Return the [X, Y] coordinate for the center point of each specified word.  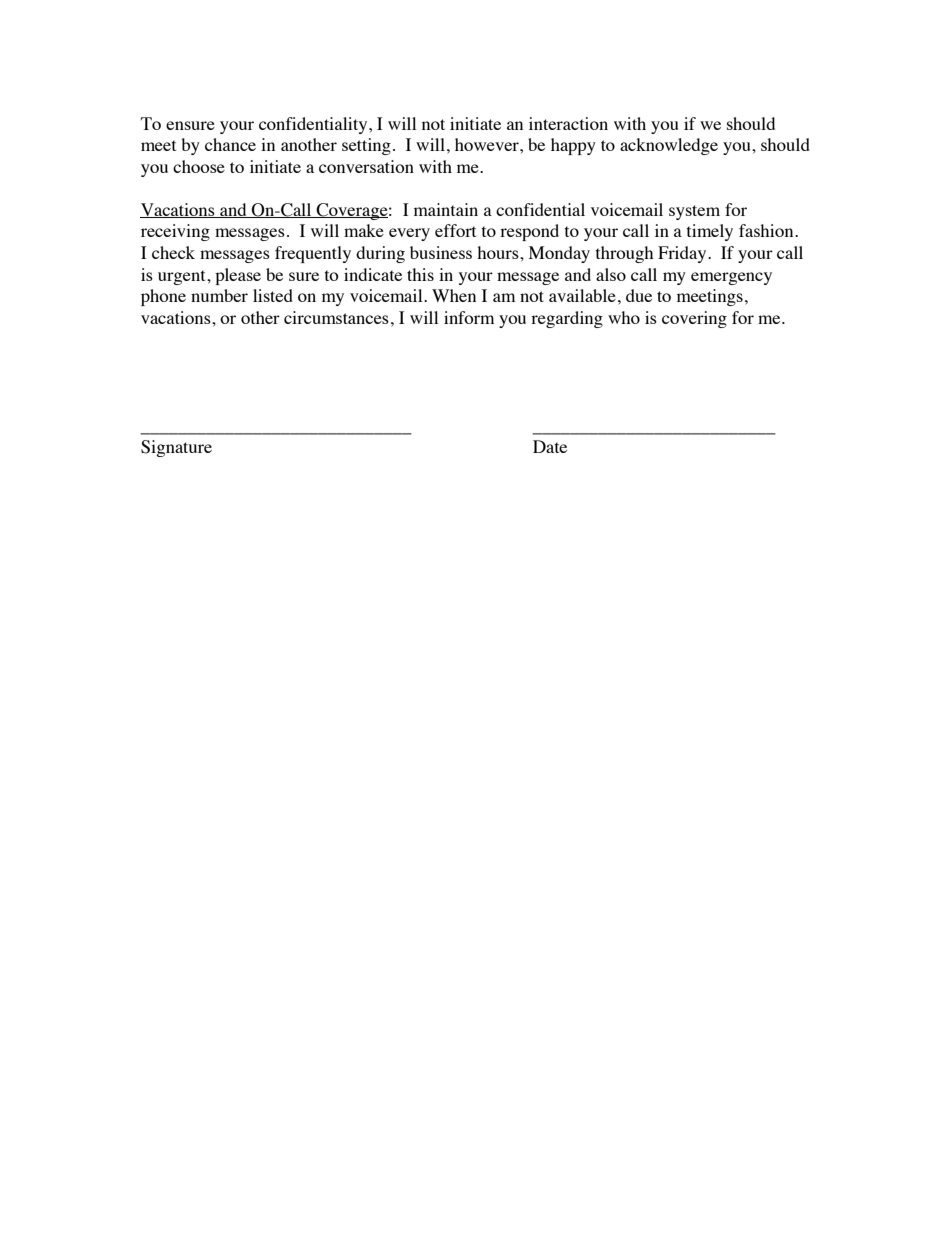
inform [469, 317]
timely [710, 232]
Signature [176, 448]
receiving [175, 232]
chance [230, 144]
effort [455, 230]
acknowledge [669, 146]
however [488, 144]
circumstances [336, 317]
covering [694, 319]
